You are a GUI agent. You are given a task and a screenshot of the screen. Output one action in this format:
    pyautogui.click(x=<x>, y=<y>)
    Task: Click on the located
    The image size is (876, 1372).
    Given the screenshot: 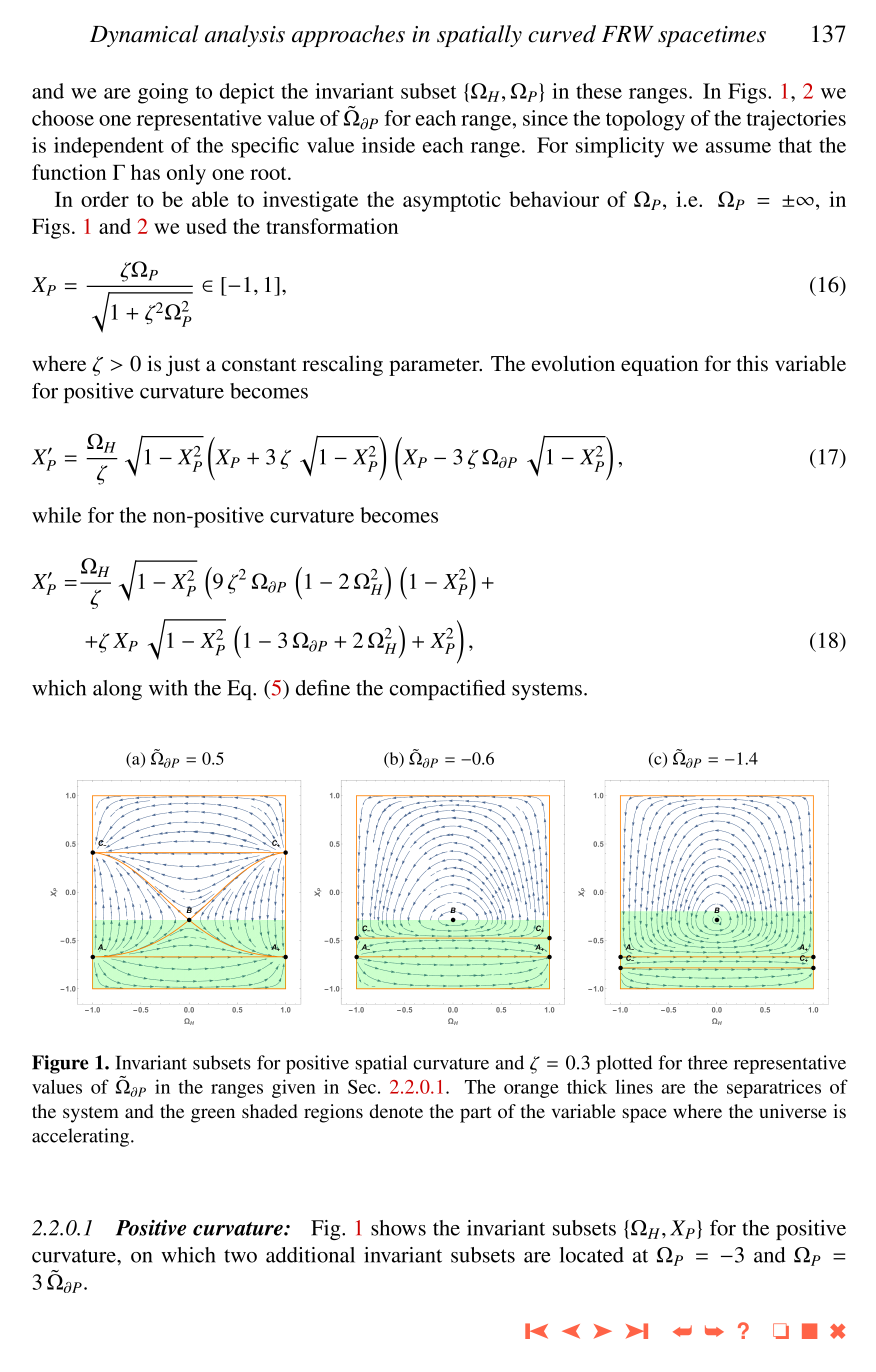 What is the action you would take?
    pyautogui.click(x=592, y=1255)
